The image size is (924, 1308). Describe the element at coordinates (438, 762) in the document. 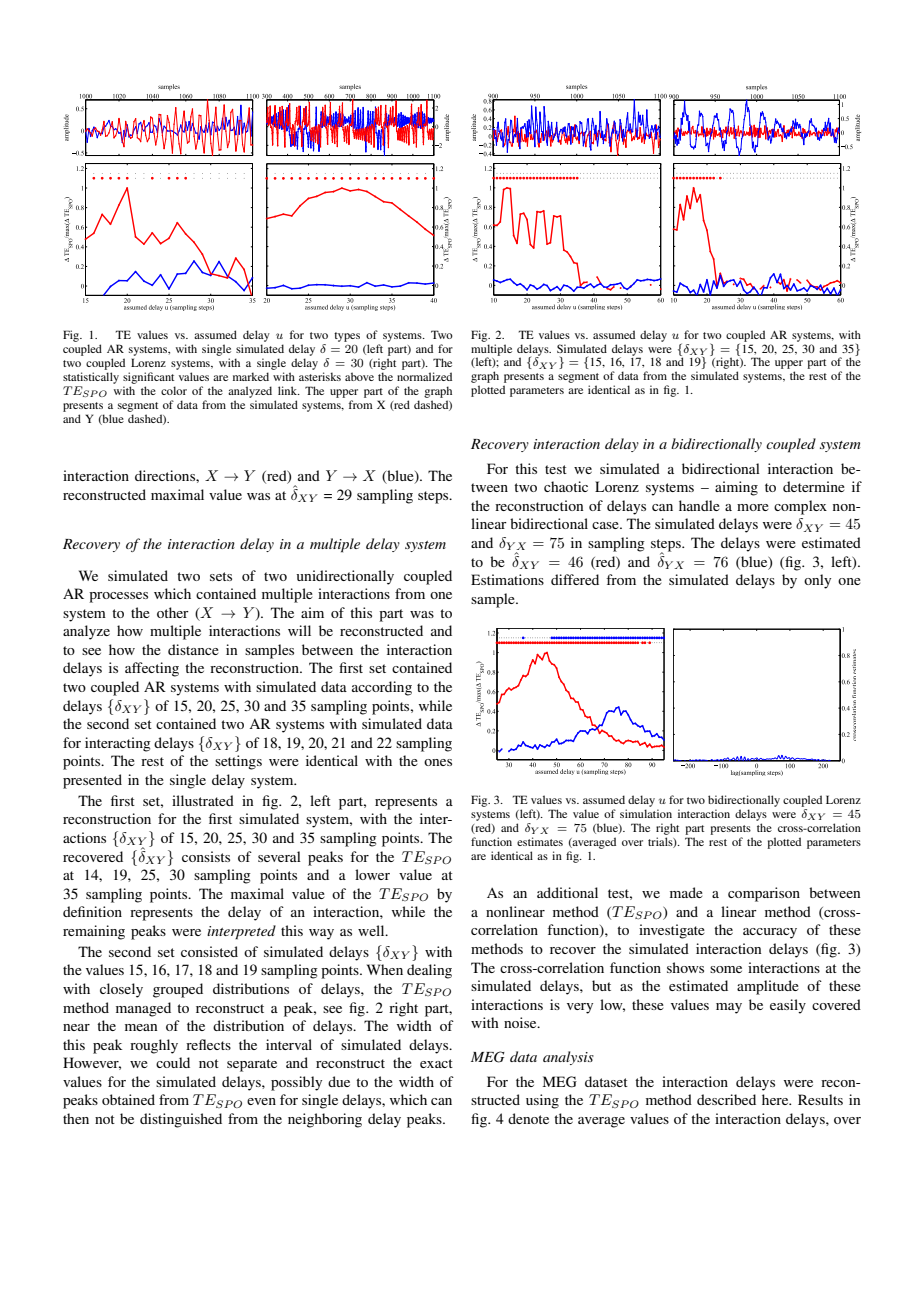

I see `ones` at that location.
